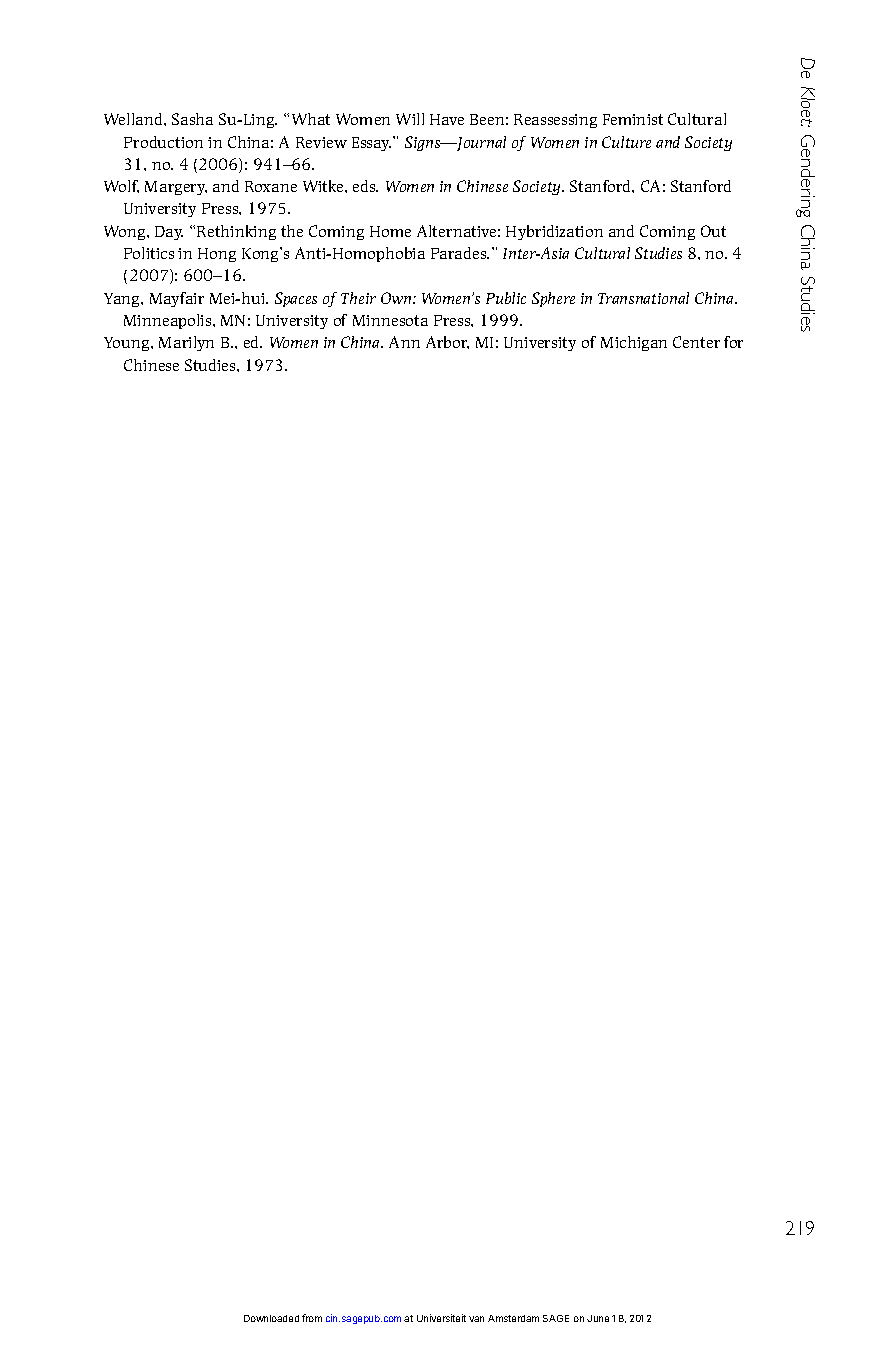 This document has width=896, height=1345. I want to click on van, so click(476, 1319).
